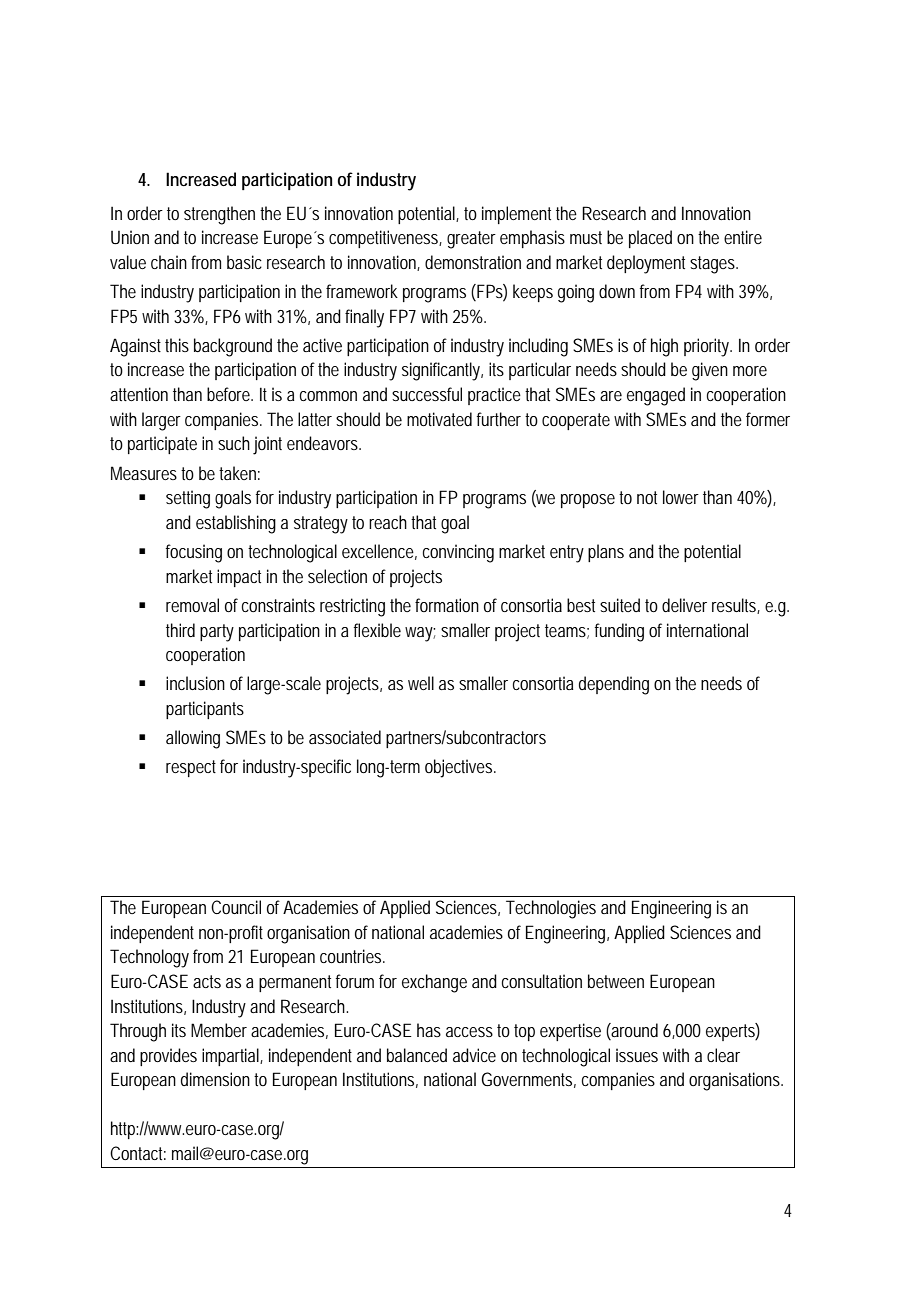 This image has height=1308, width=924. I want to click on before, so click(230, 394).
